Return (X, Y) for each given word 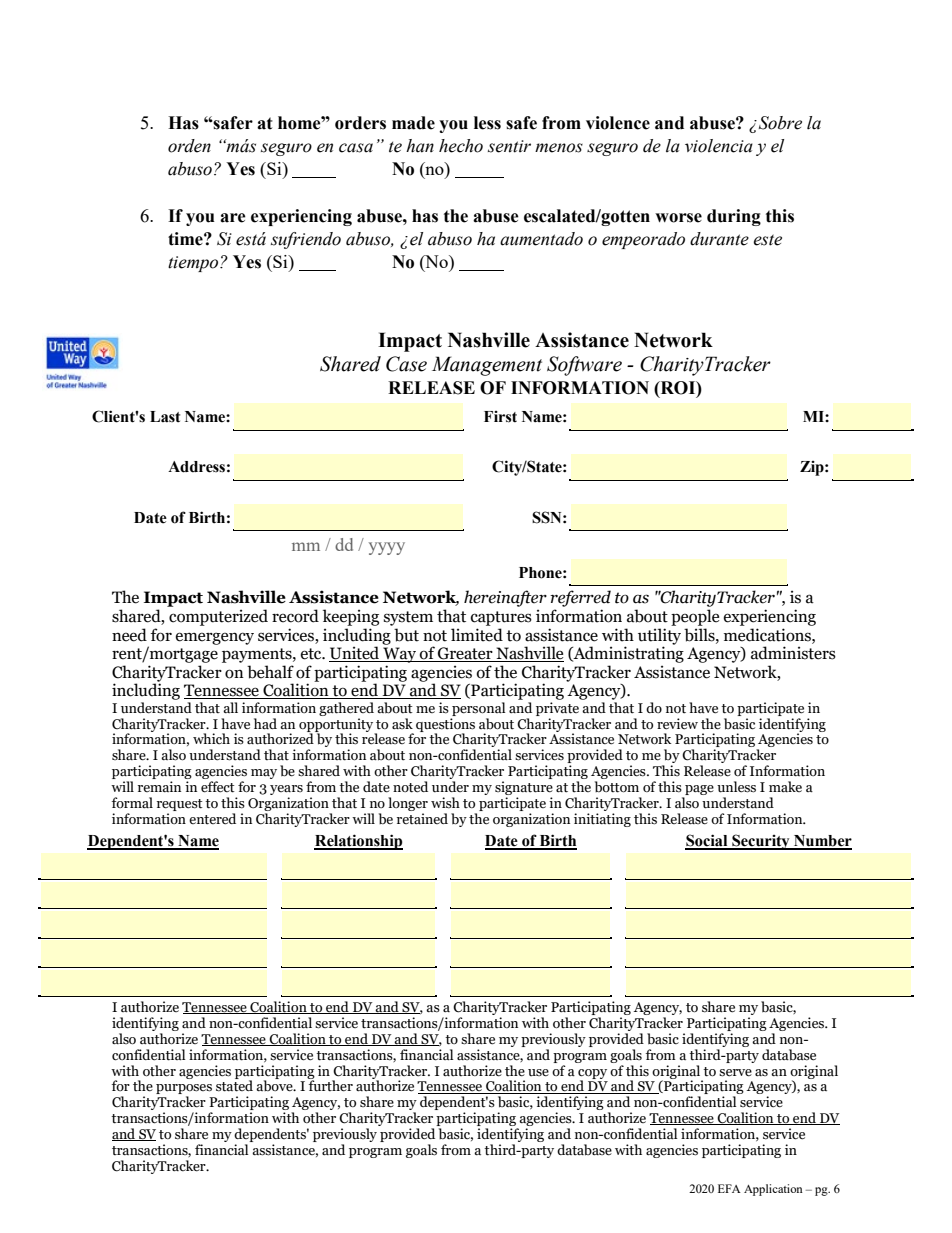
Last (165, 417)
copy (592, 1075)
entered (212, 819)
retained (422, 819)
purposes (184, 1090)
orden (189, 146)
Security (761, 842)
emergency (215, 638)
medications (768, 635)
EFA (729, 1188)
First (500, 417)
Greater (465, 654)
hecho (461, 146)
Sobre (779, 123)
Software (584, 366)
